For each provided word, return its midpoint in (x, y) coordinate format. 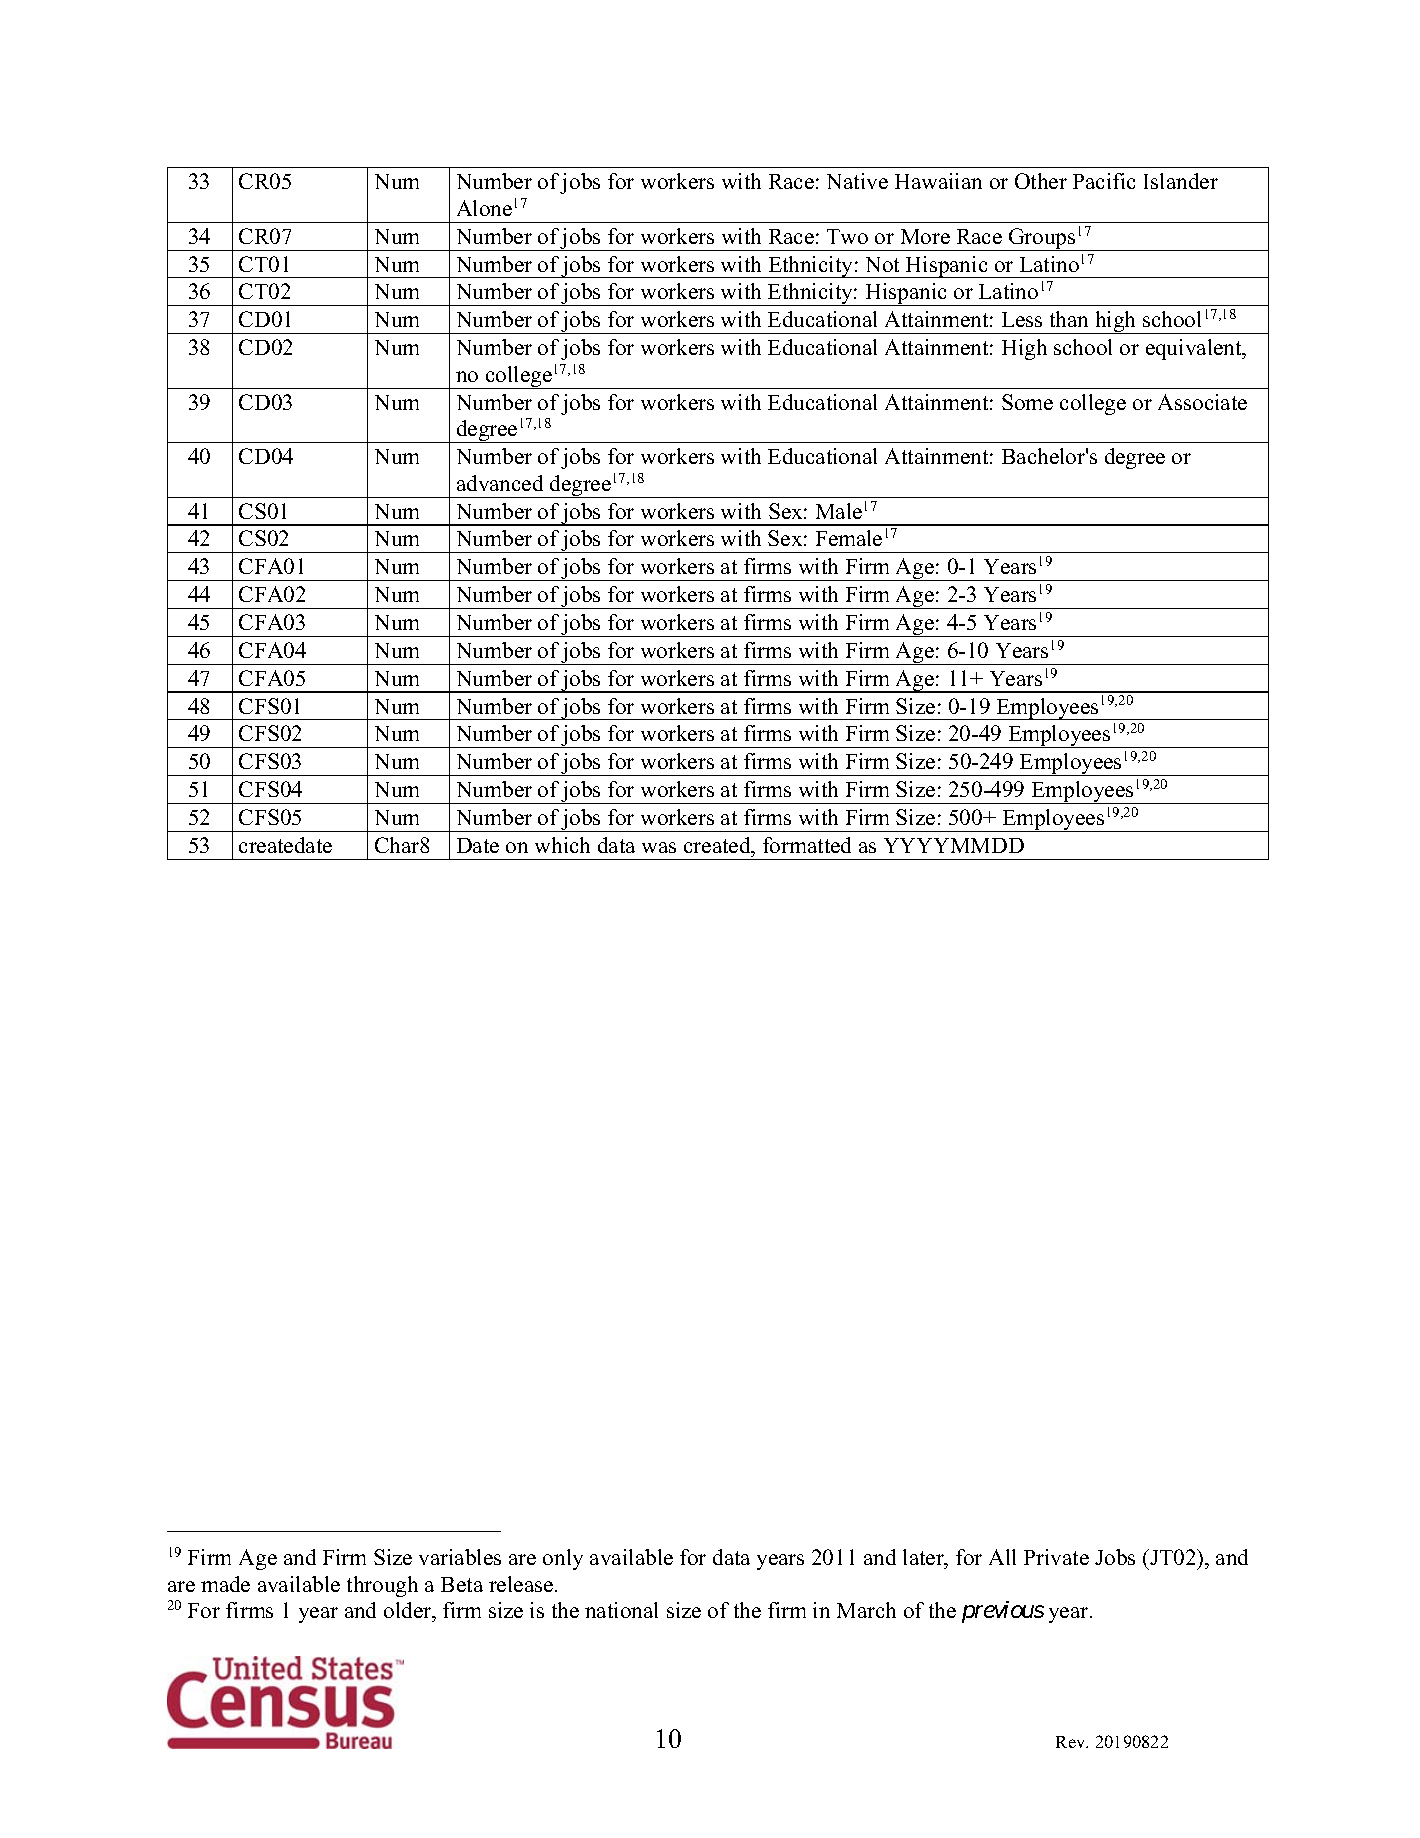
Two (847, 236)
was (659, 847)
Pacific (1104, 181)
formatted (807, 845)
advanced (500, 483)
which (562, 845)
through (382, 1586)
